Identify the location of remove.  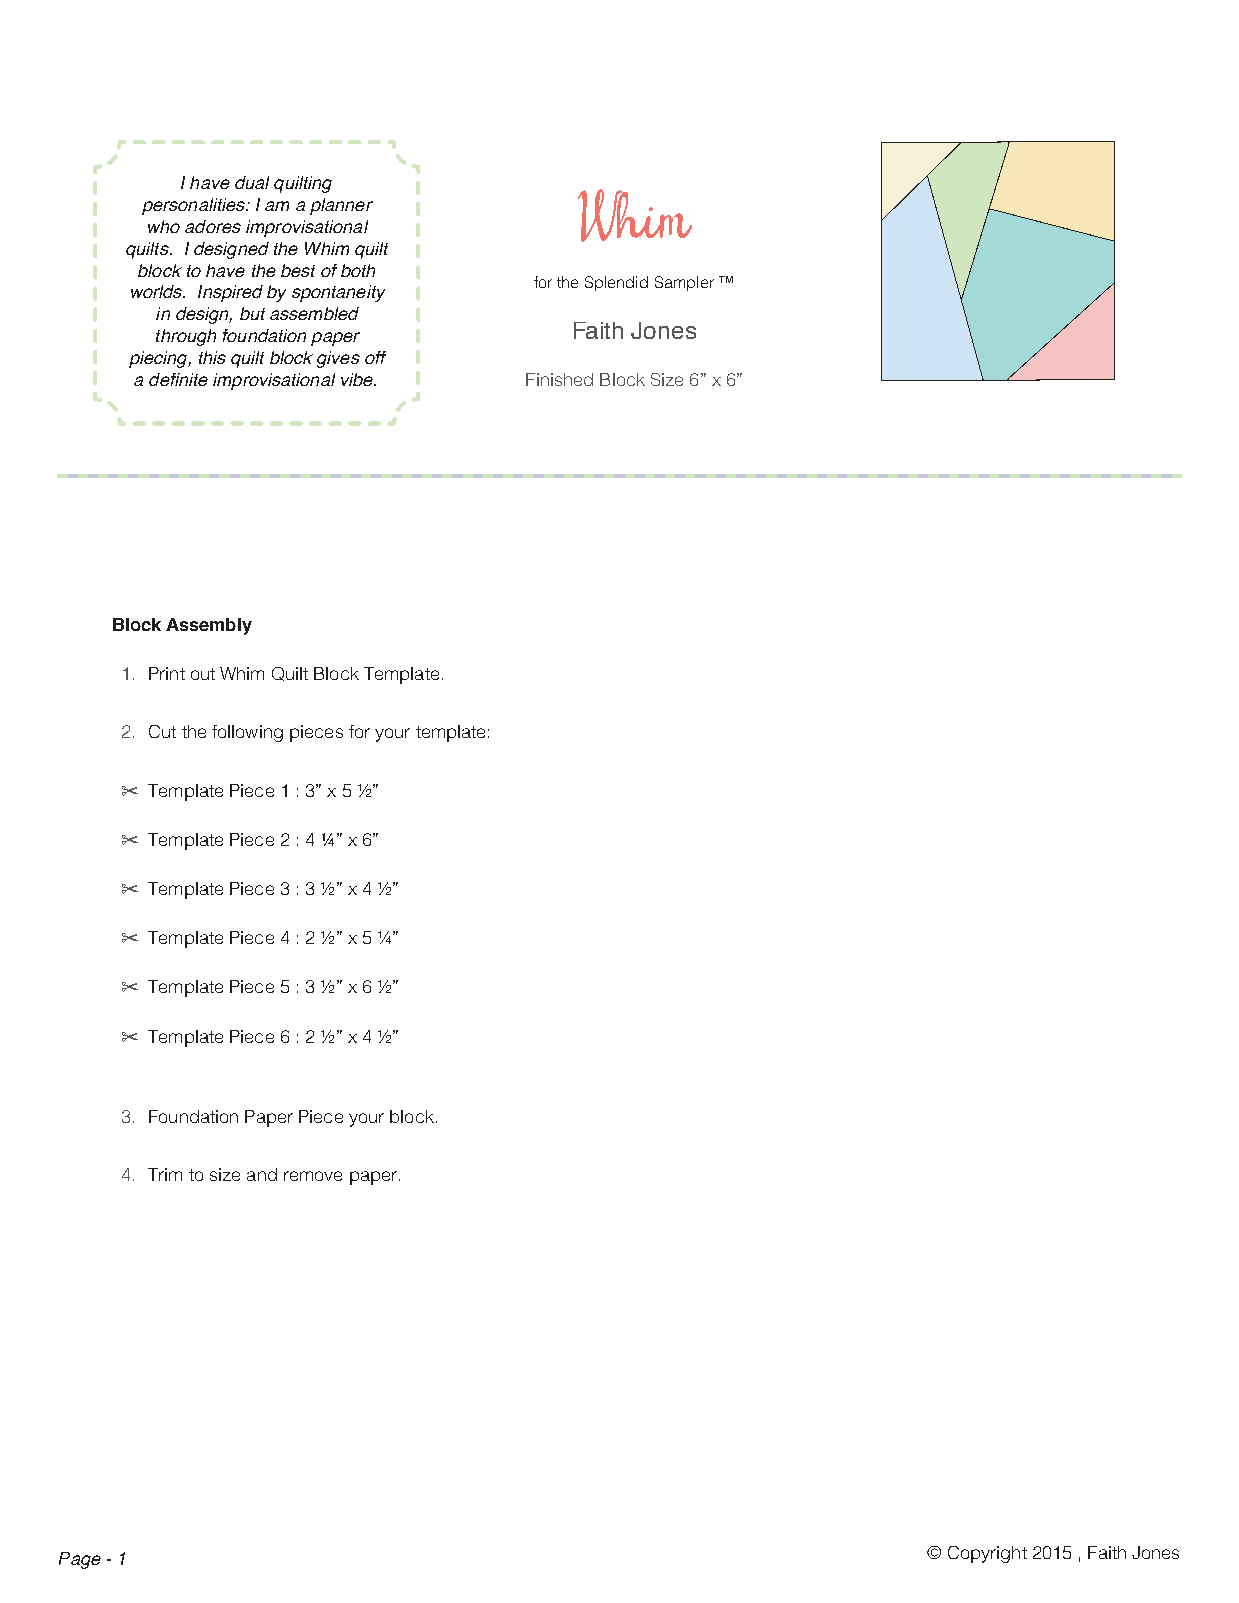
(313, 1176).
